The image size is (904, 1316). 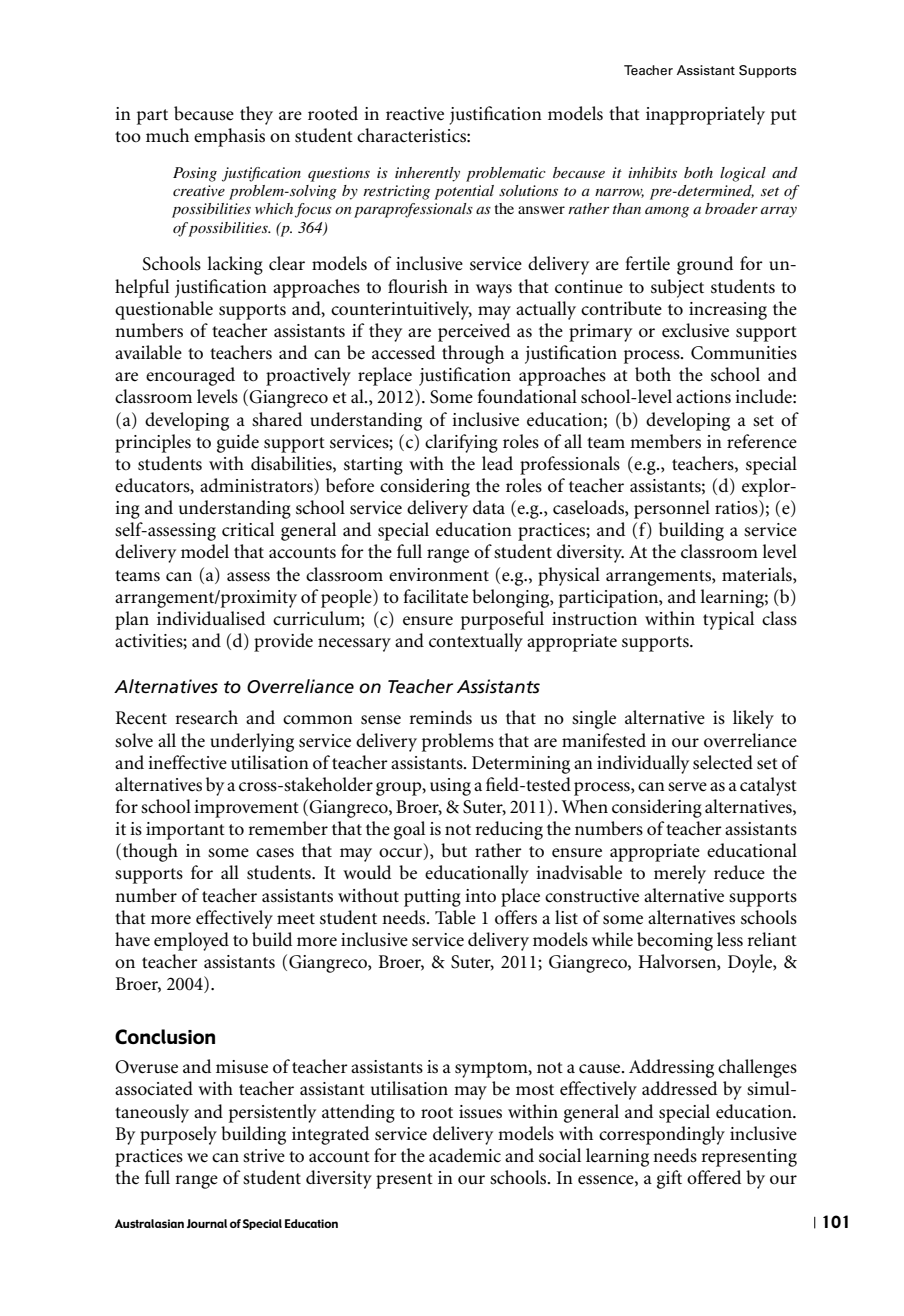 I want to click on inherently, so click(x=427, y=174).
